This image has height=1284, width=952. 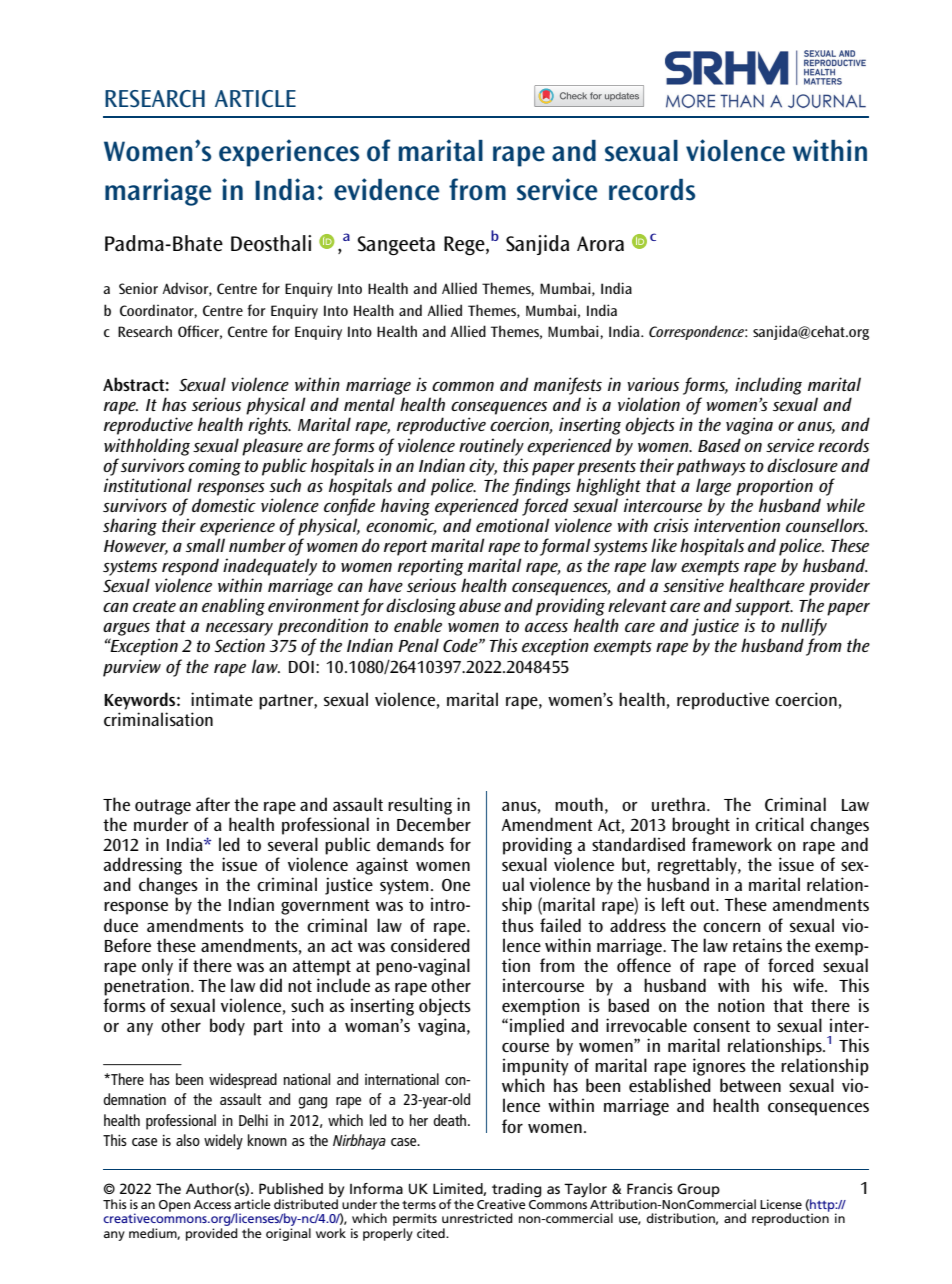 I want to click on Arora, so click(x=600, y=244).
